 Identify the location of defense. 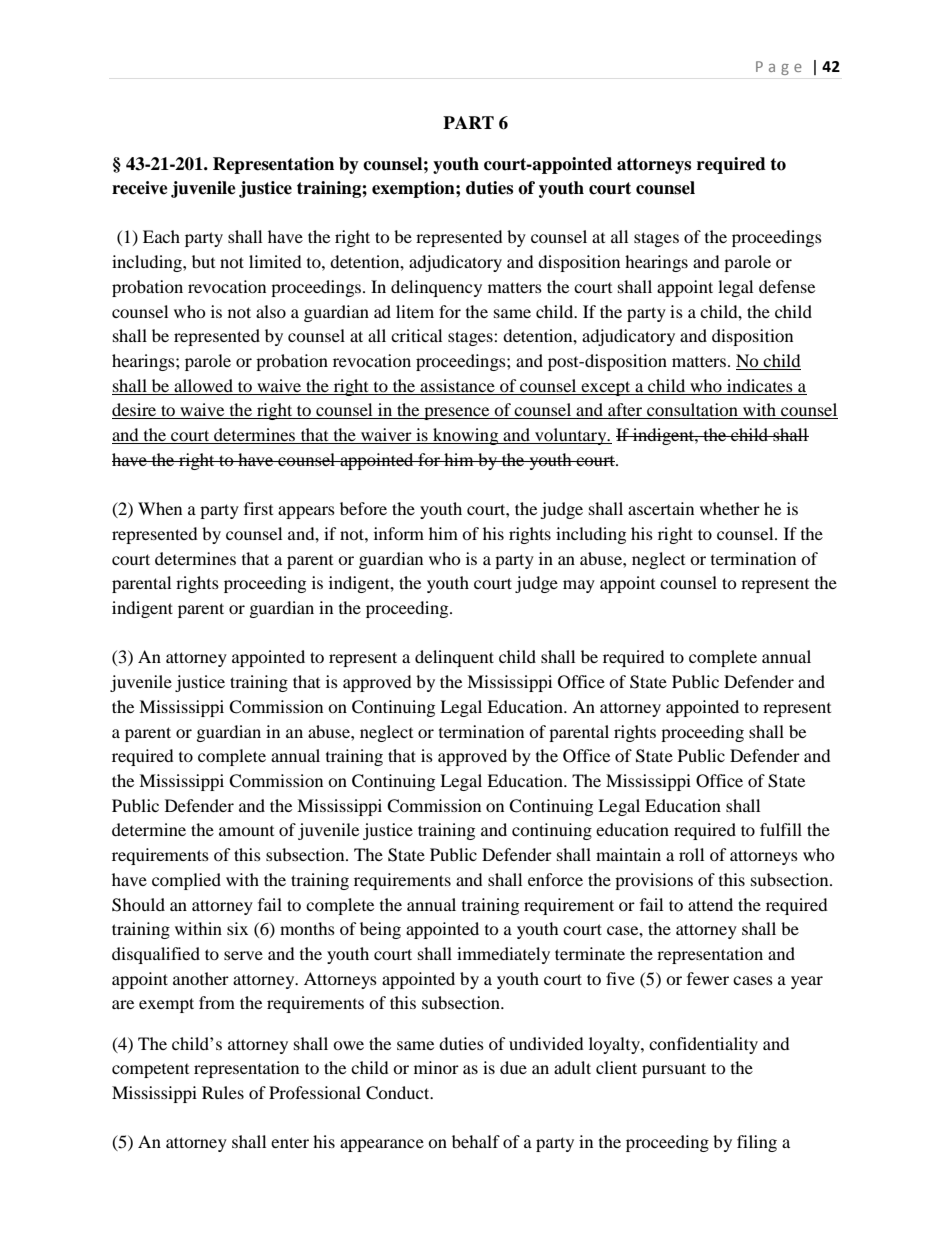
(787, 286).
